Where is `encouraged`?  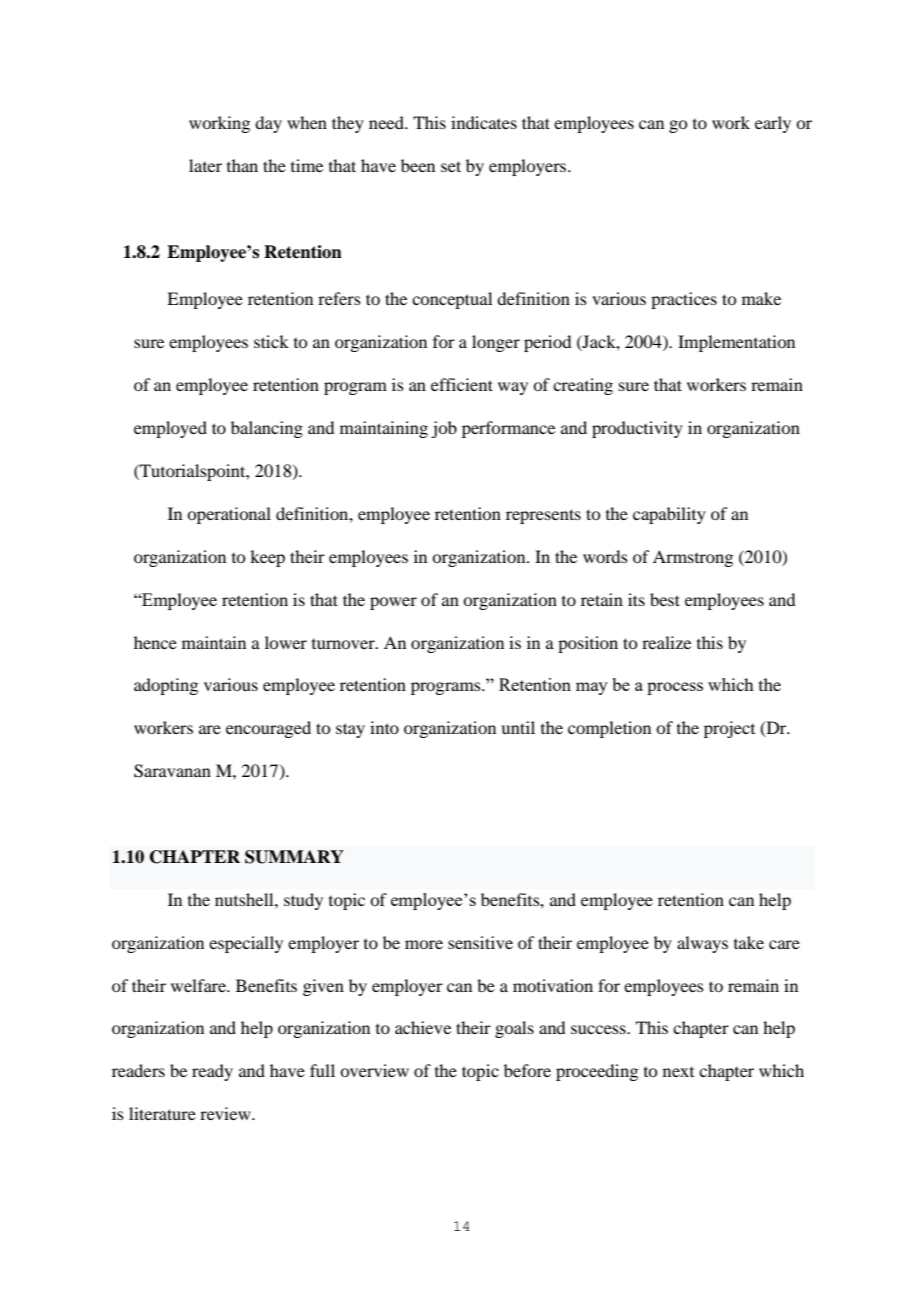 encouraged is located at coordinates (268, 729).
